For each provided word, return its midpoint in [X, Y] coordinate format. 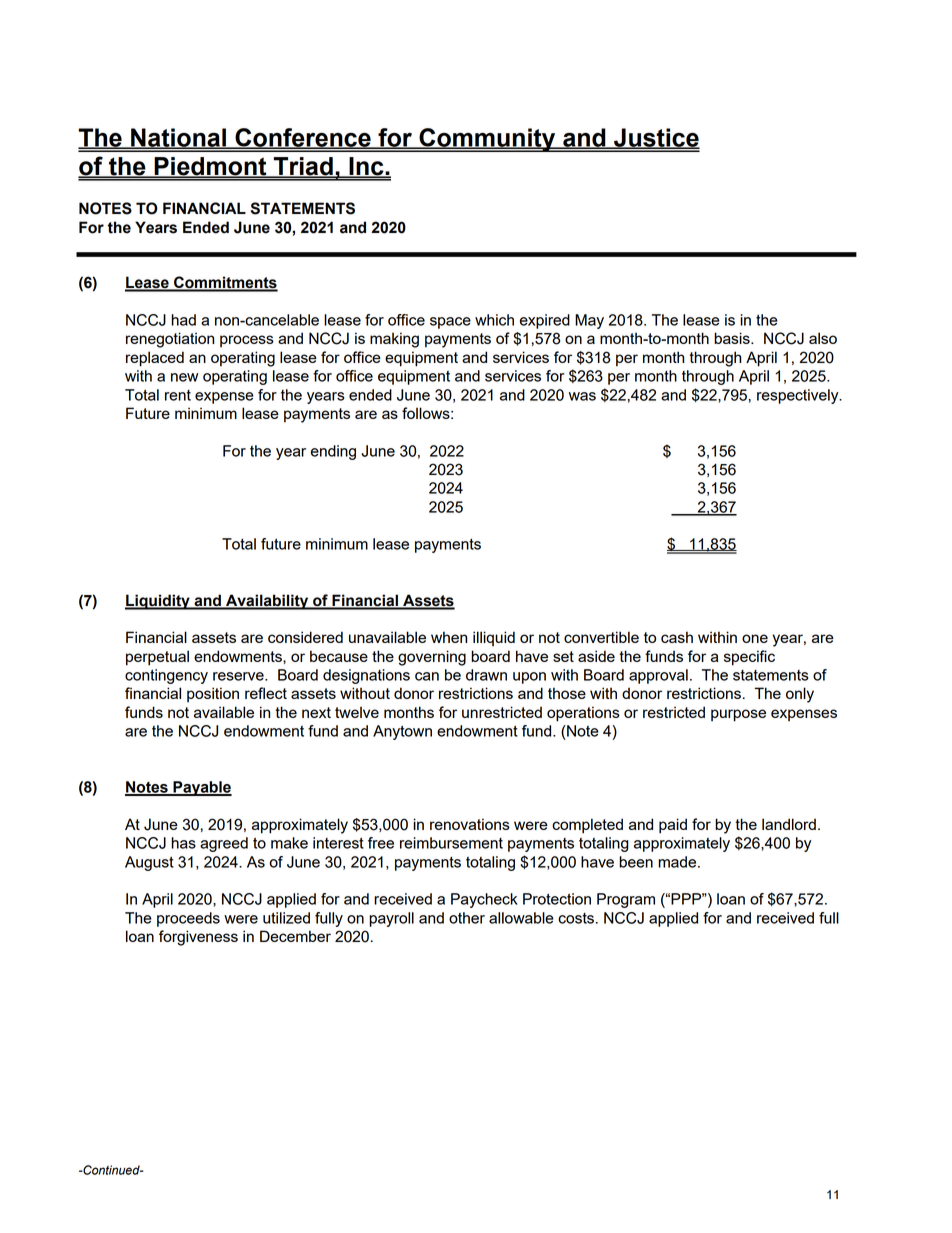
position [213, 694]
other [467, 918]
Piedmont [210, 167]
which [494, 320]
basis [733, 338]
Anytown [402, 732]
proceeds [188, 919]
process [247, 341]
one [755, 638]
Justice [656, 138]
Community [487, 140]
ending [333, 452]
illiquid [494, 638]
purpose [738, 715]
